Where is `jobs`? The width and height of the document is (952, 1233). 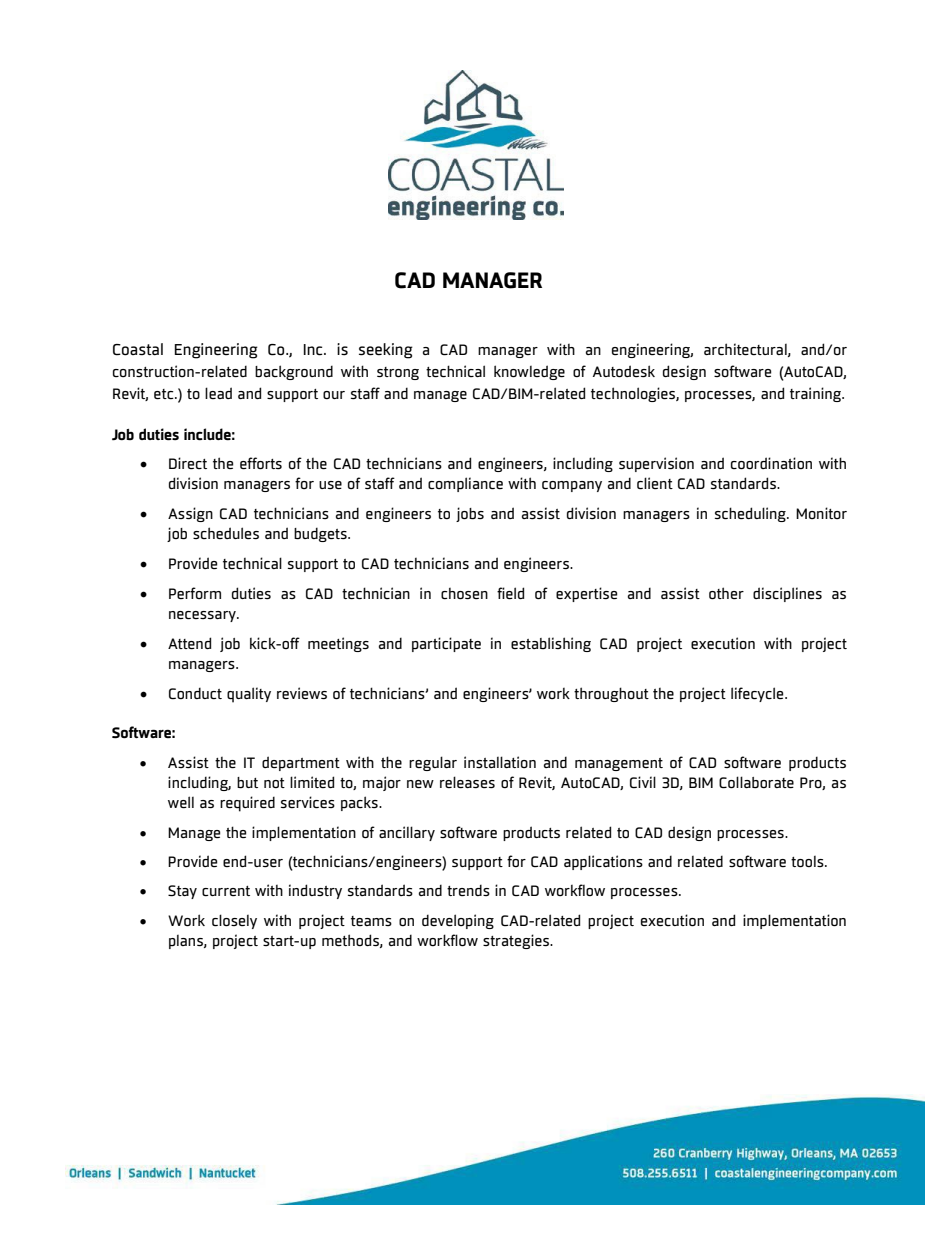
jobs is located at coordinates (470, 514).
